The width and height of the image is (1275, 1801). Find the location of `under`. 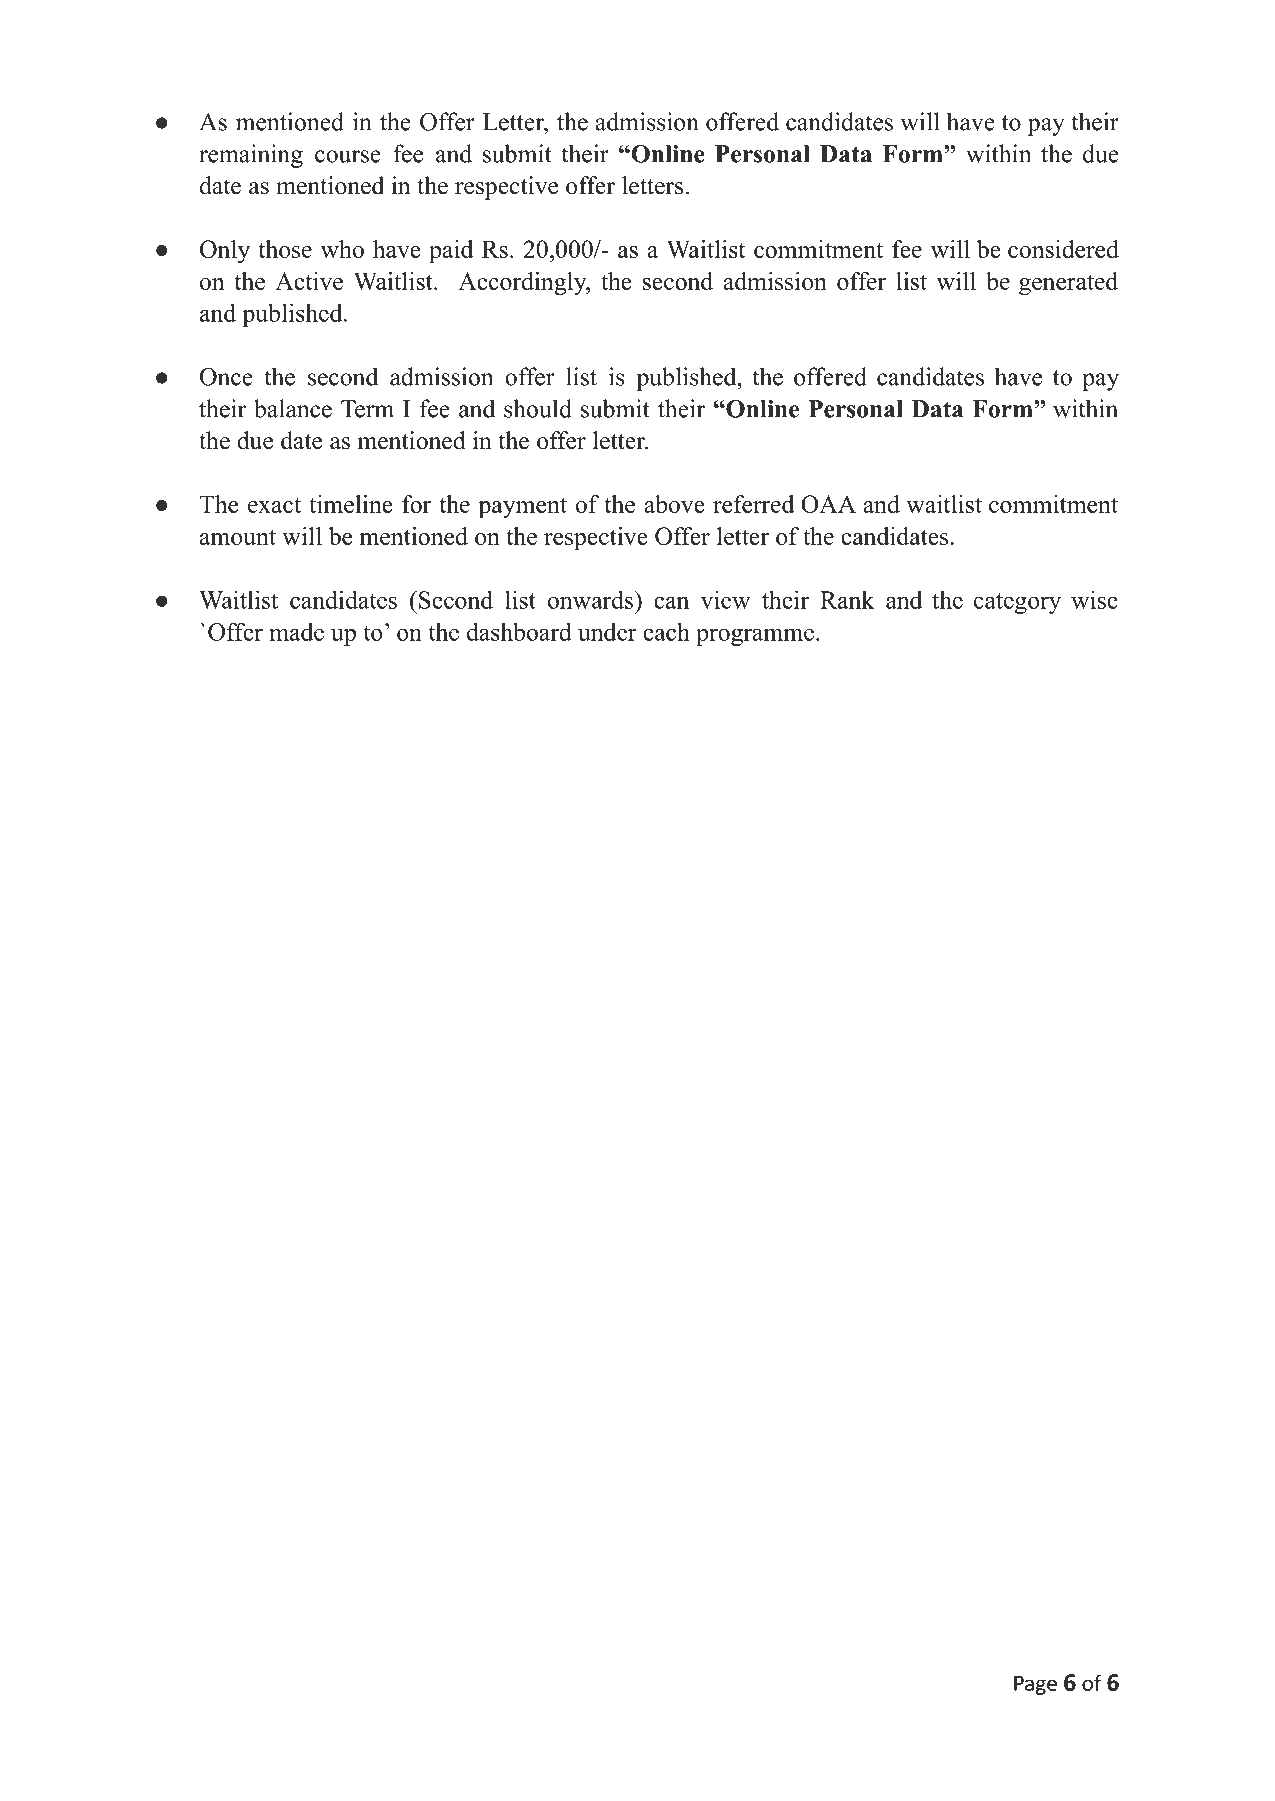

under is located at coordinates (607, 632).
